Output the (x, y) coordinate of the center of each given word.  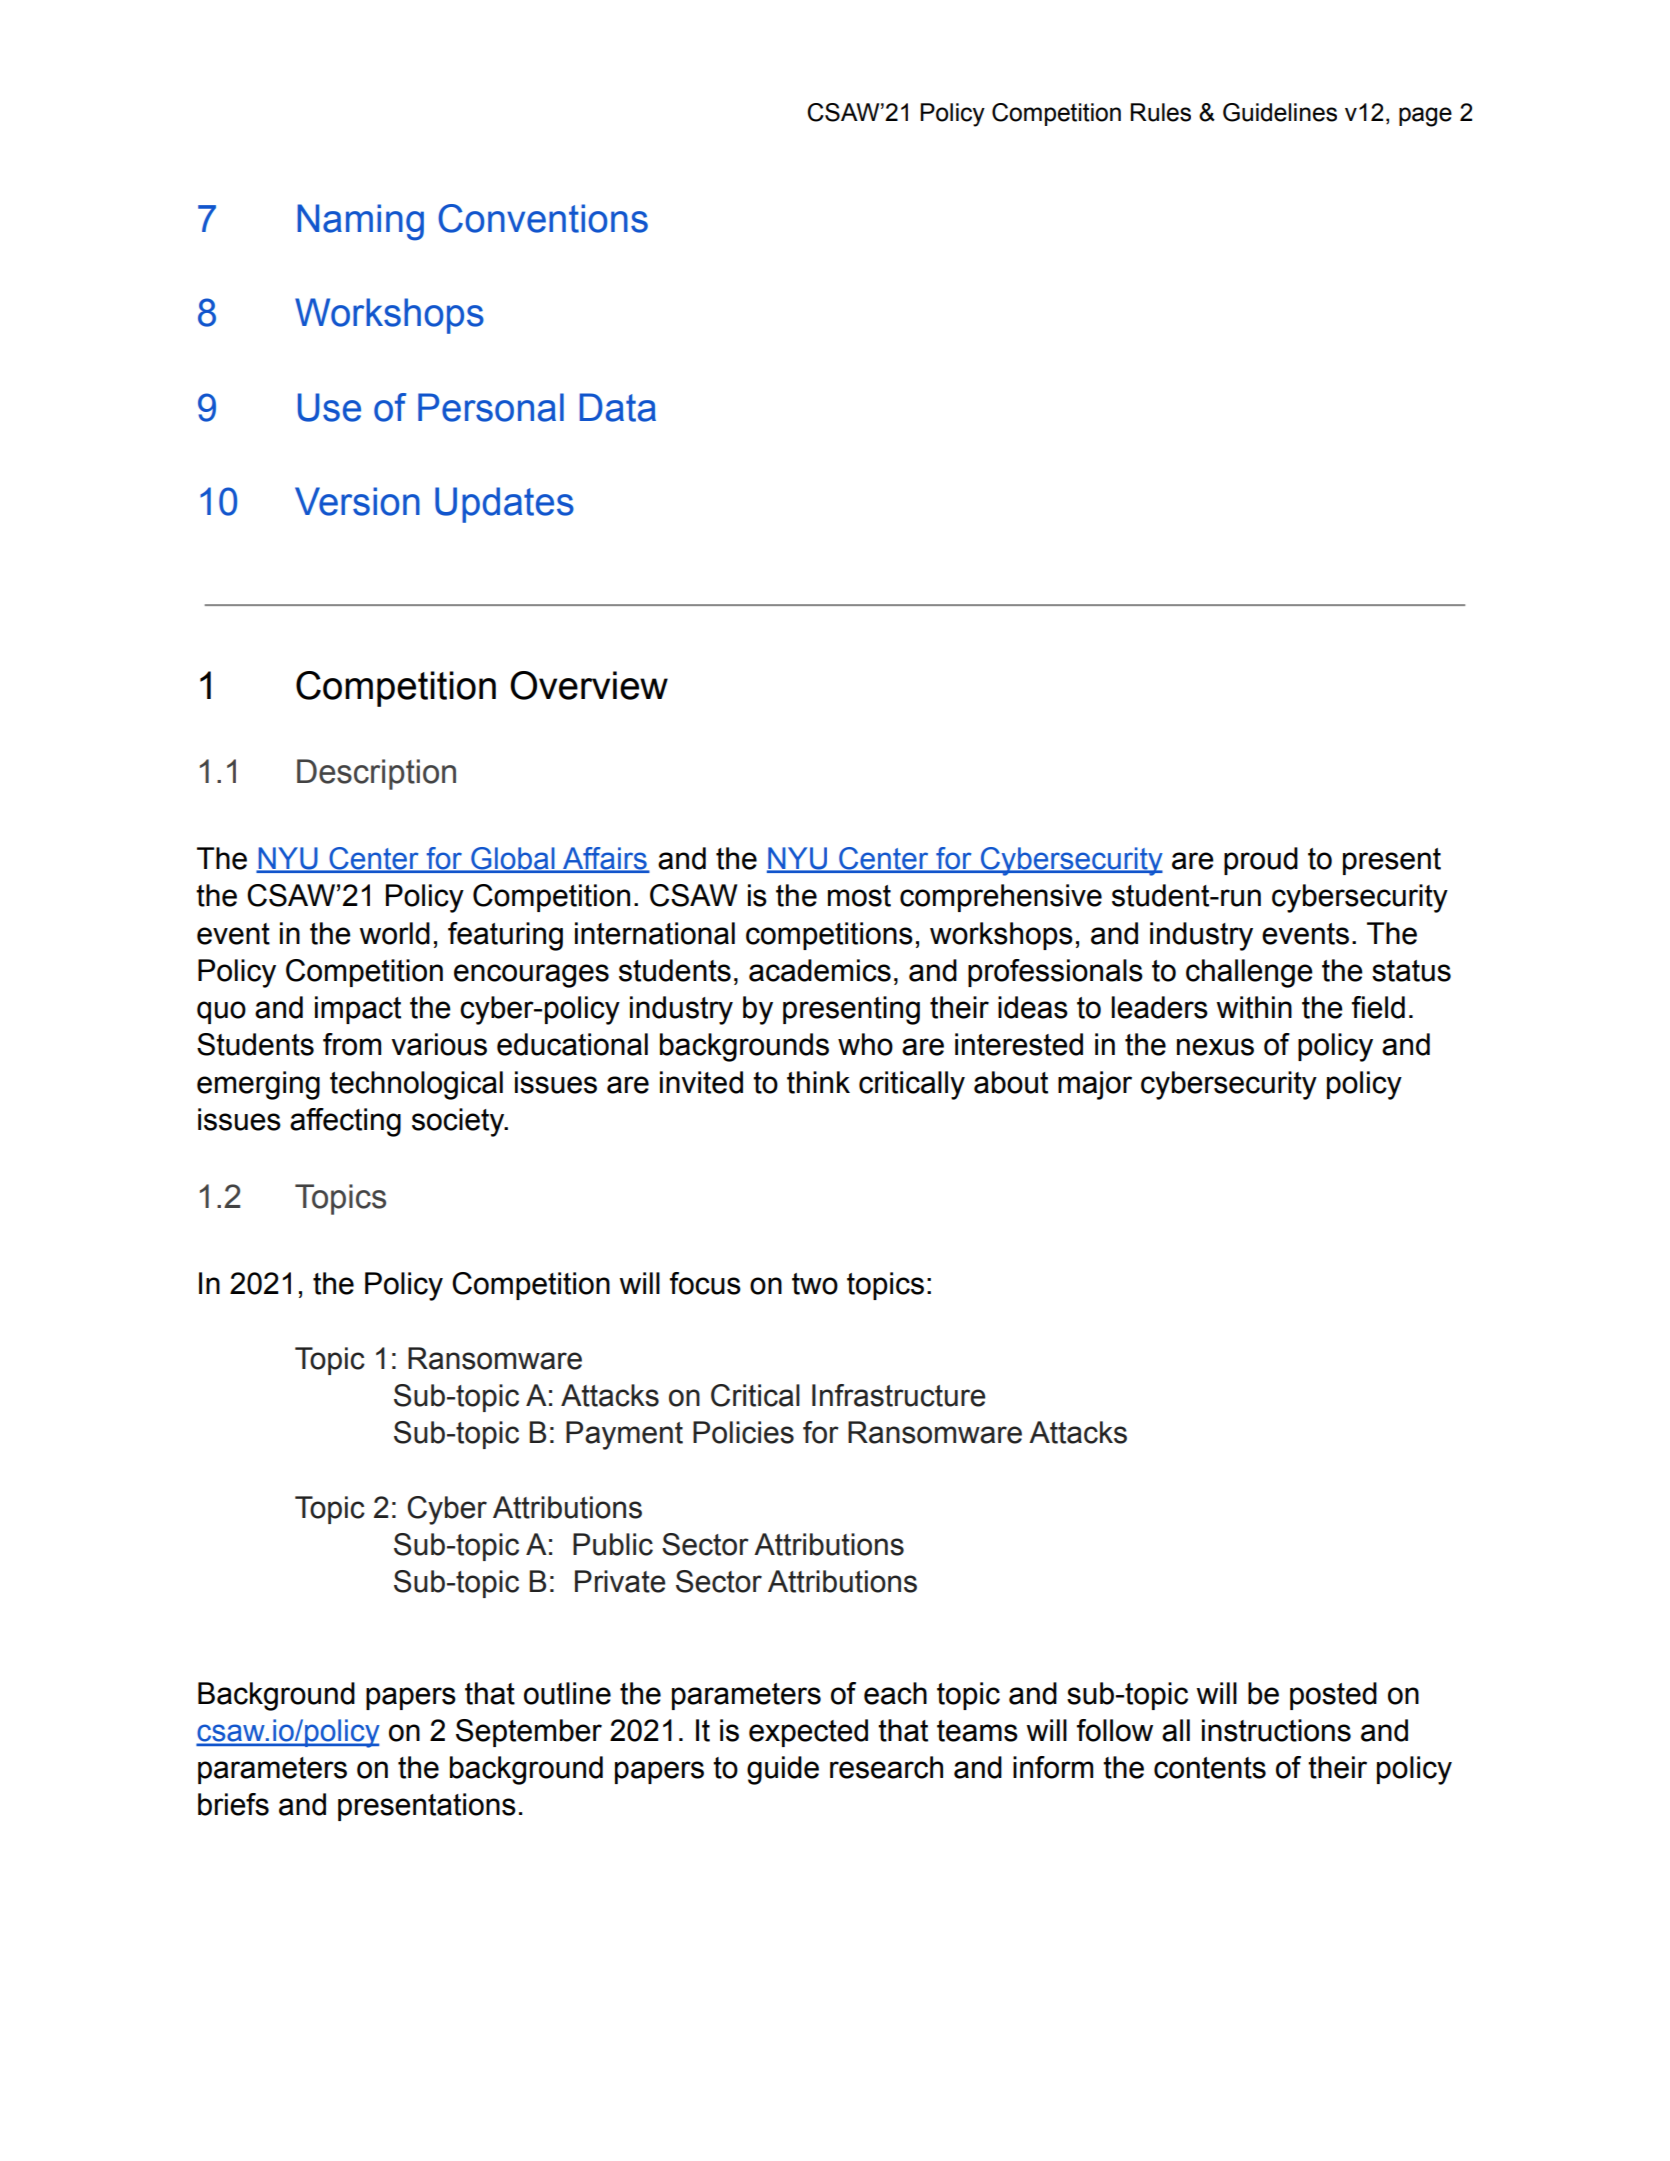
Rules (1161, 112)
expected (808, 1733)
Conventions (543, 218)
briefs (233, 1804)
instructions (1276, 1730)
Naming (360, 222)
